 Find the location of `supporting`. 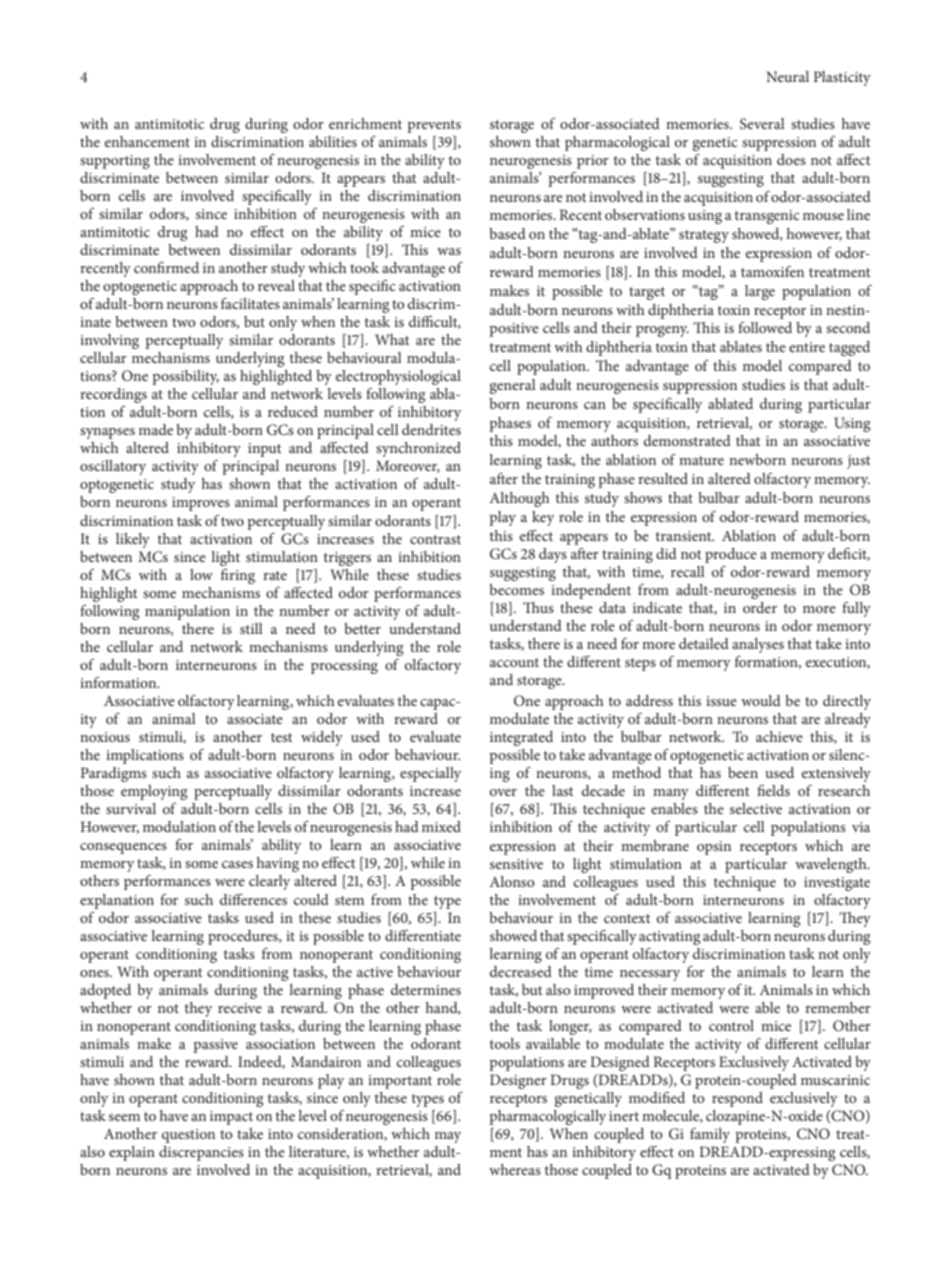

supporting is located at coordinates (115, 162).
